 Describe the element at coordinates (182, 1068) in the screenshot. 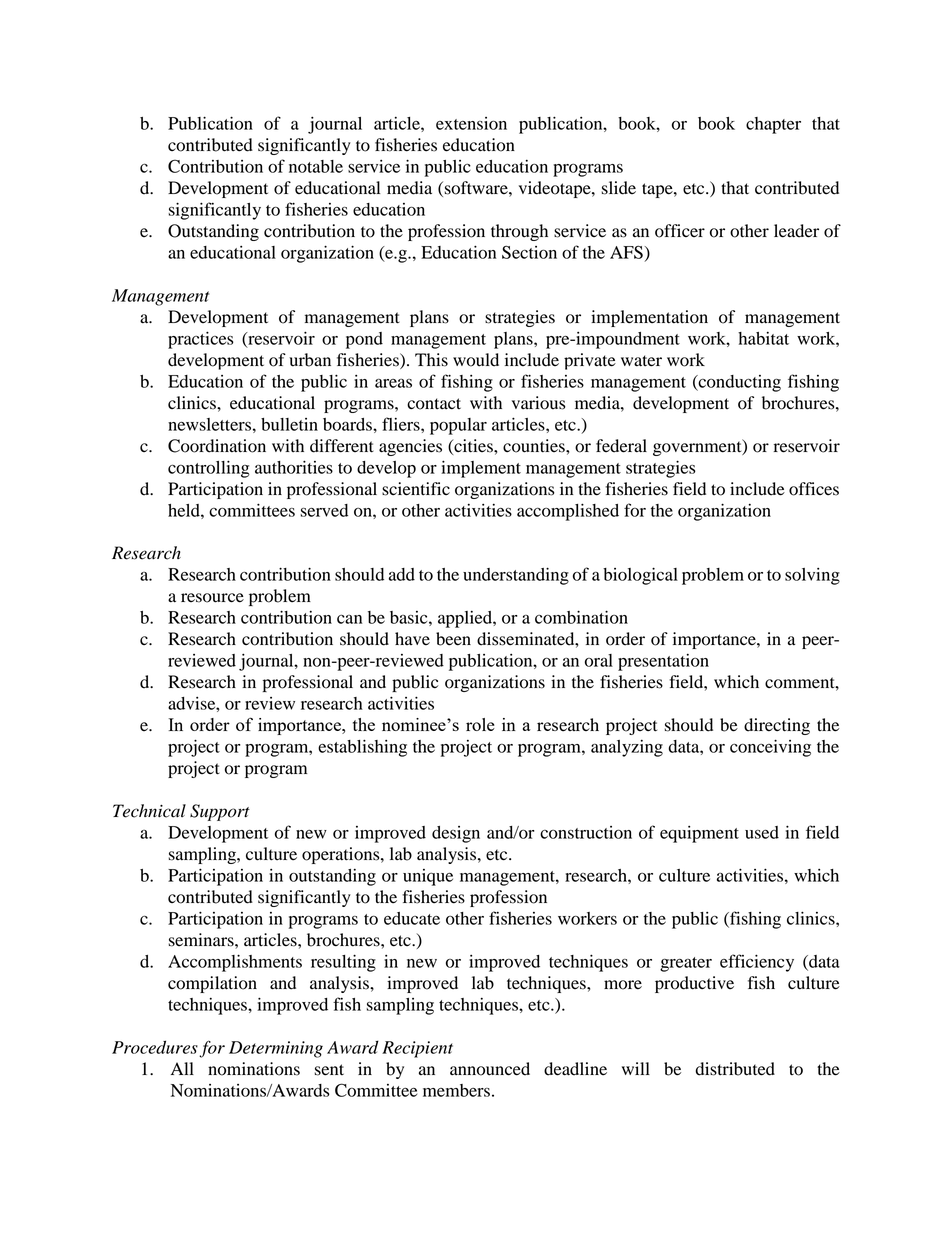

I see `All` at that location.
